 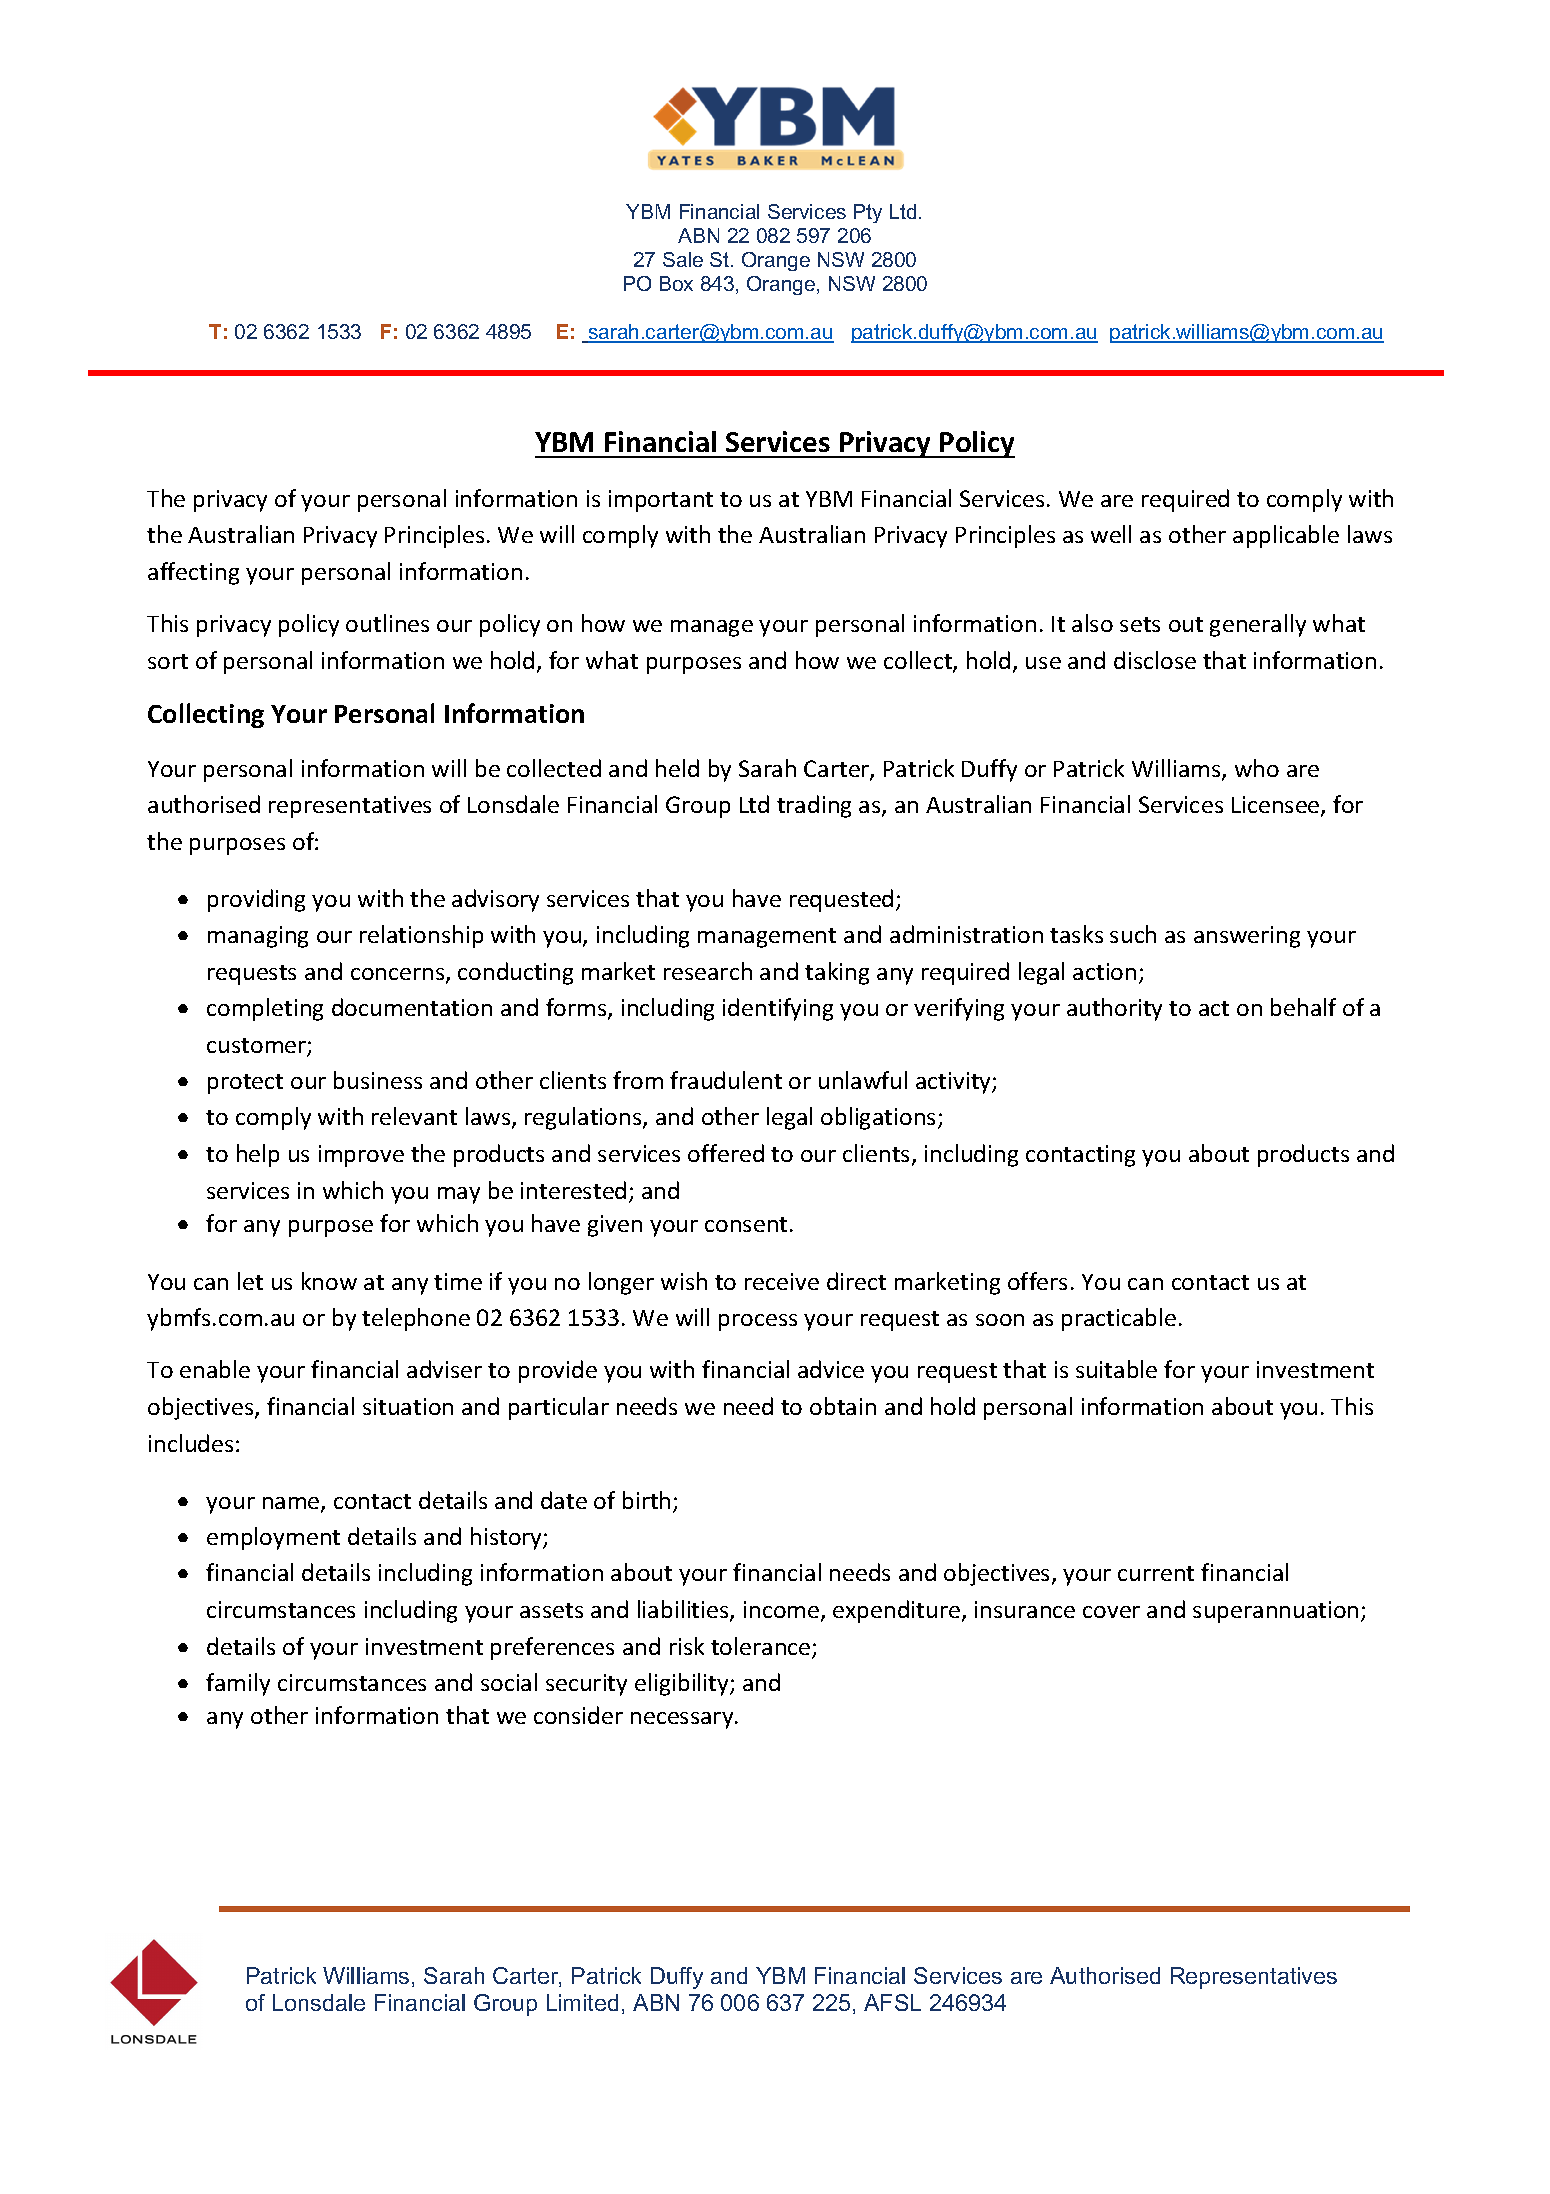 I want to click on fraudulent, so click(x=726, y=1080).
